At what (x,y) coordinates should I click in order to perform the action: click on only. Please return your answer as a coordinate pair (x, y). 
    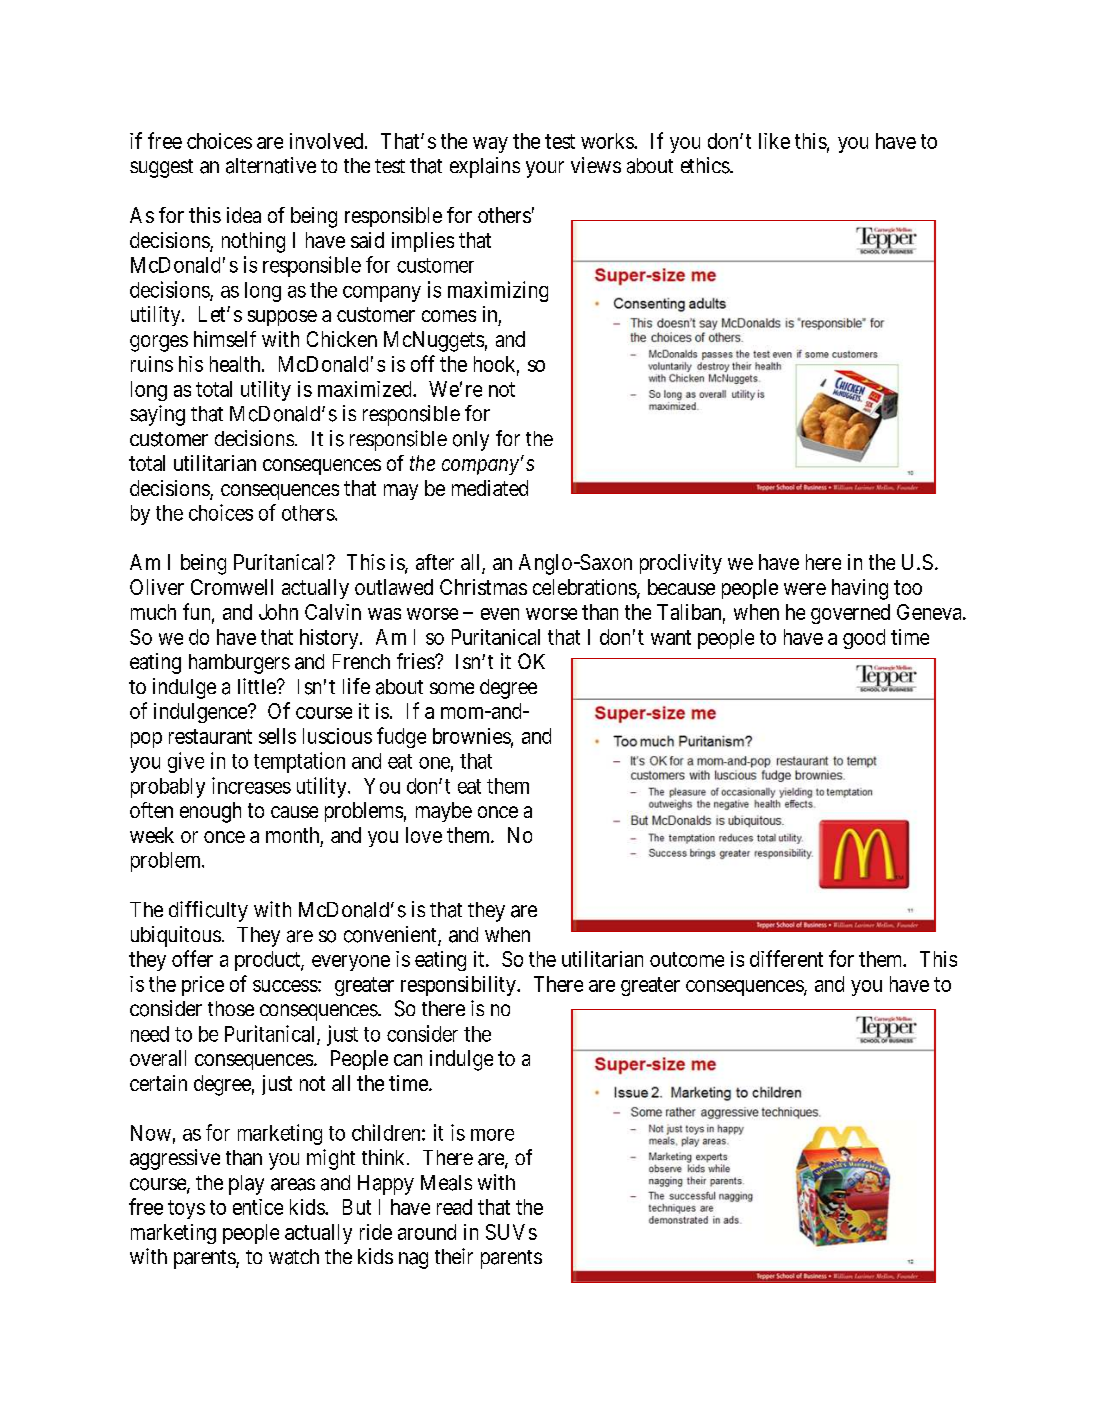
    Looking at the image, I should click on (471, 441).
